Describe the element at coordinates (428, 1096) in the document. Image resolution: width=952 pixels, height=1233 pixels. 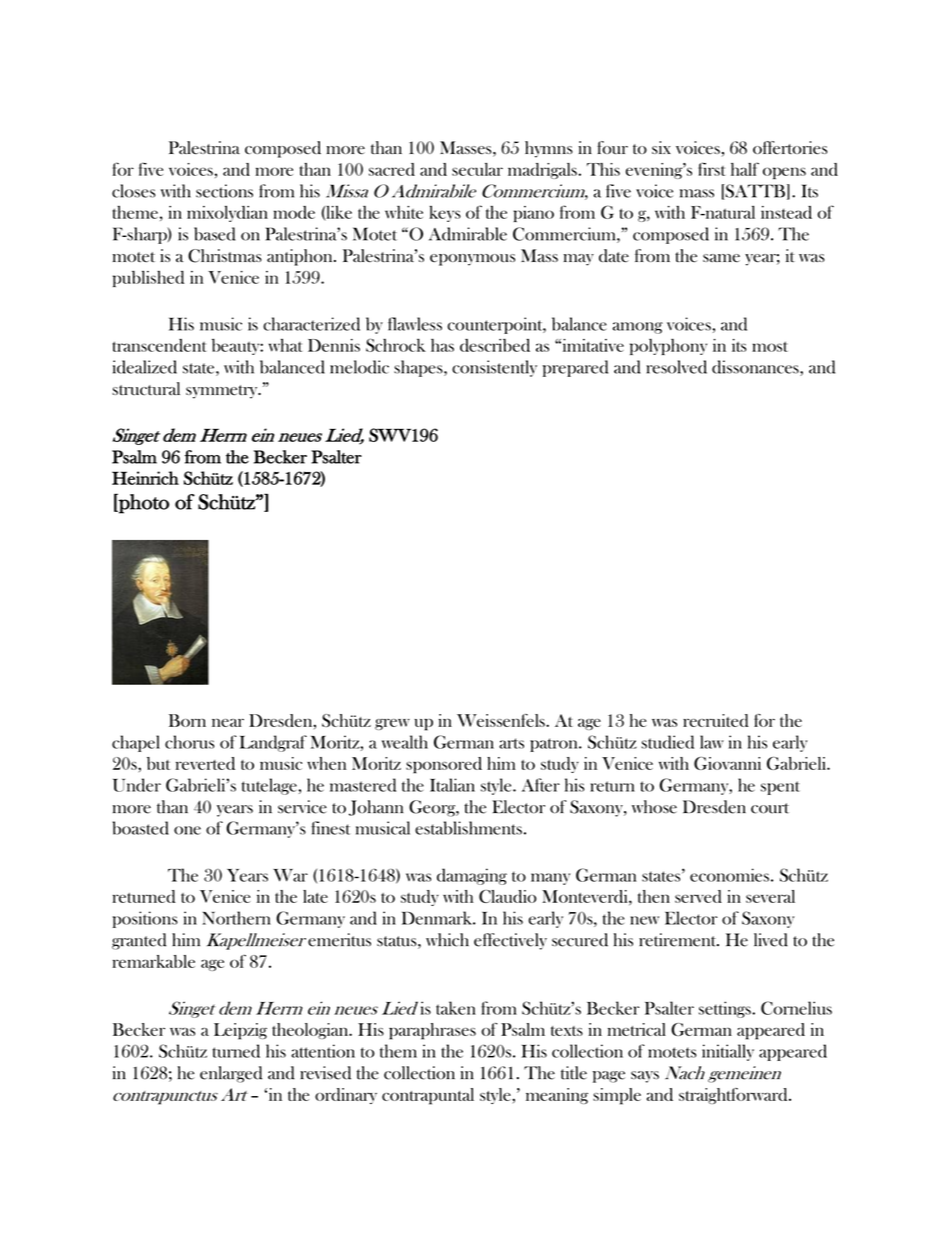
I see `contrapuntal` at that location.
